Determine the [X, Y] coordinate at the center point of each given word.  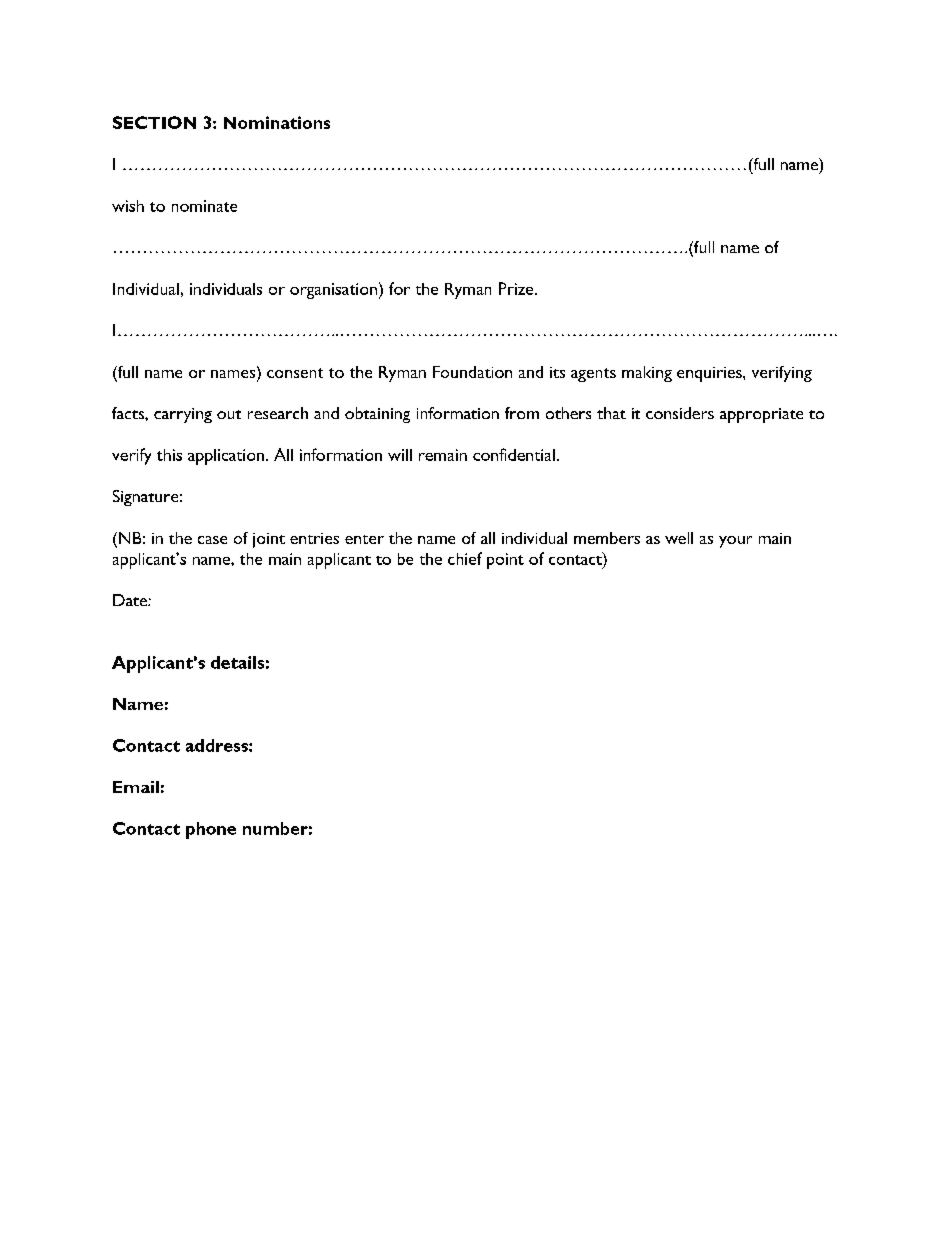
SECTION [154, 122]
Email [136, 787]
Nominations [277, 122]
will [400, 455]
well [679, 538]
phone [211, 830]
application [226, 457]
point [505, 561]
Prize [517, 288]
